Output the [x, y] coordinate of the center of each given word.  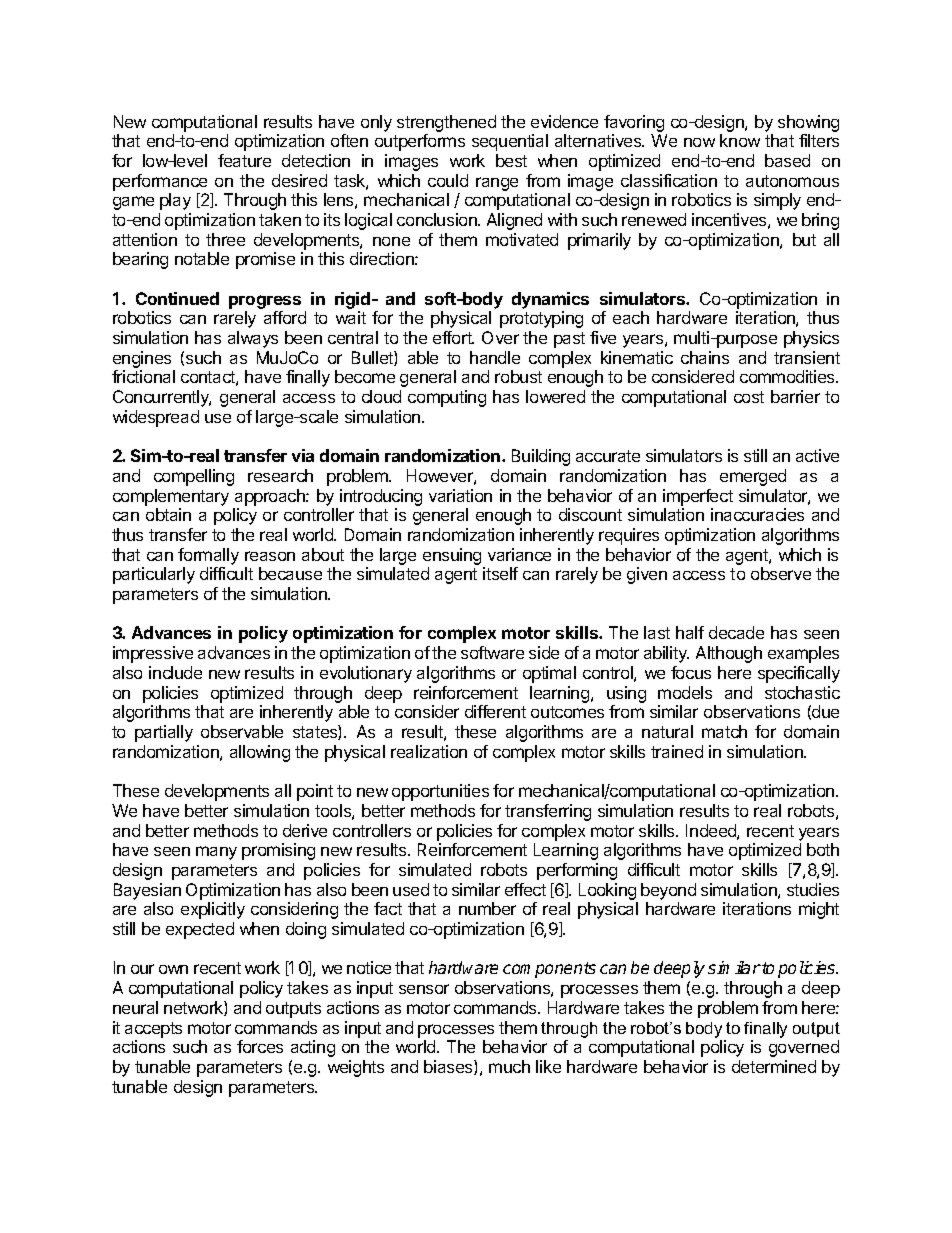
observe [781, 573]
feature [244, 160]
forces [260, 1046]
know [740, 140]
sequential [510, 142]
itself [500, 573]
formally [208, 556]
